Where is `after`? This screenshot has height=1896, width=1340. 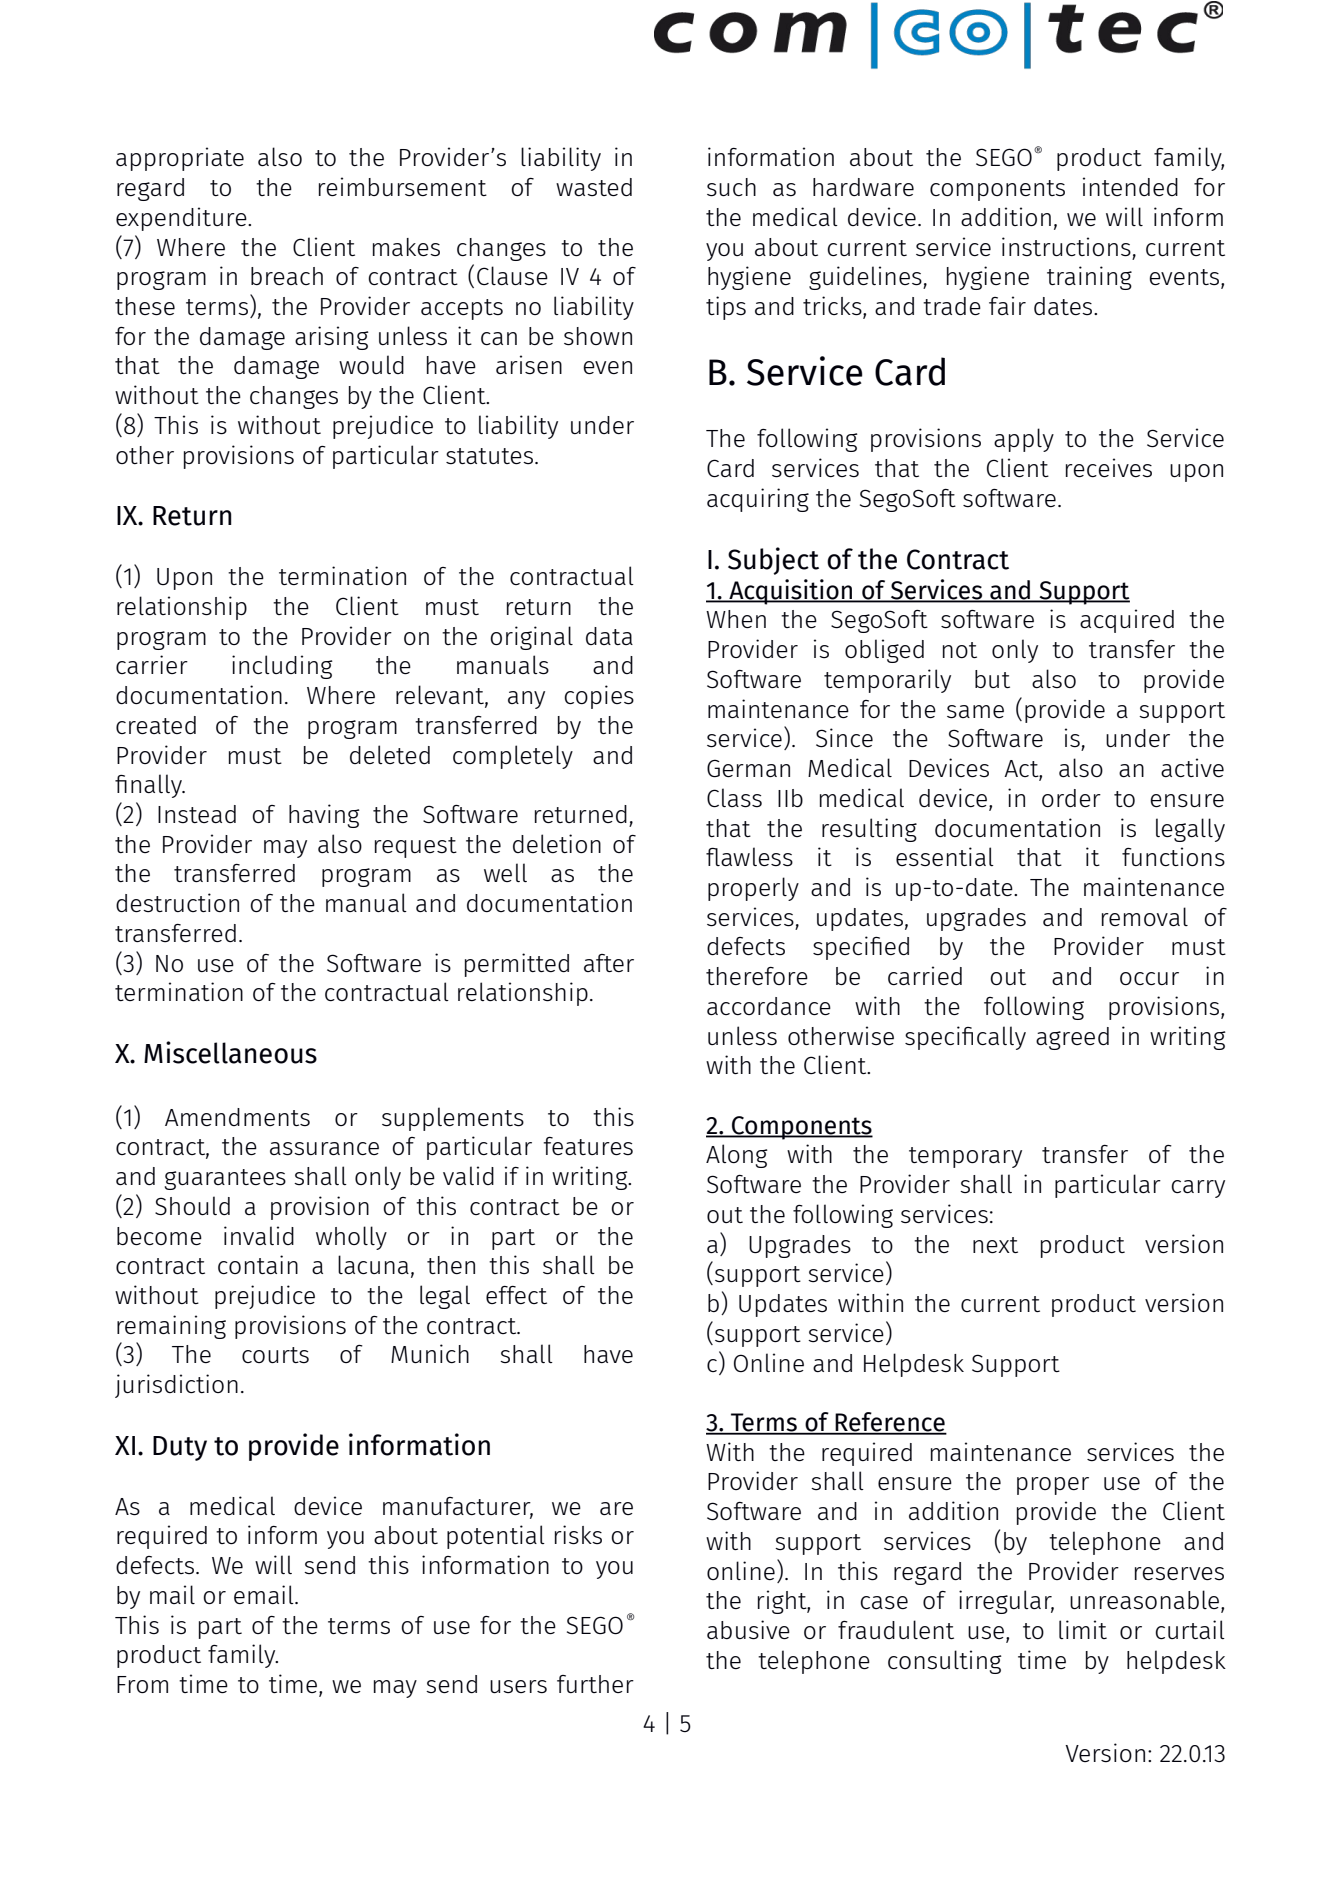 after is located at coordinates (609, 963).
